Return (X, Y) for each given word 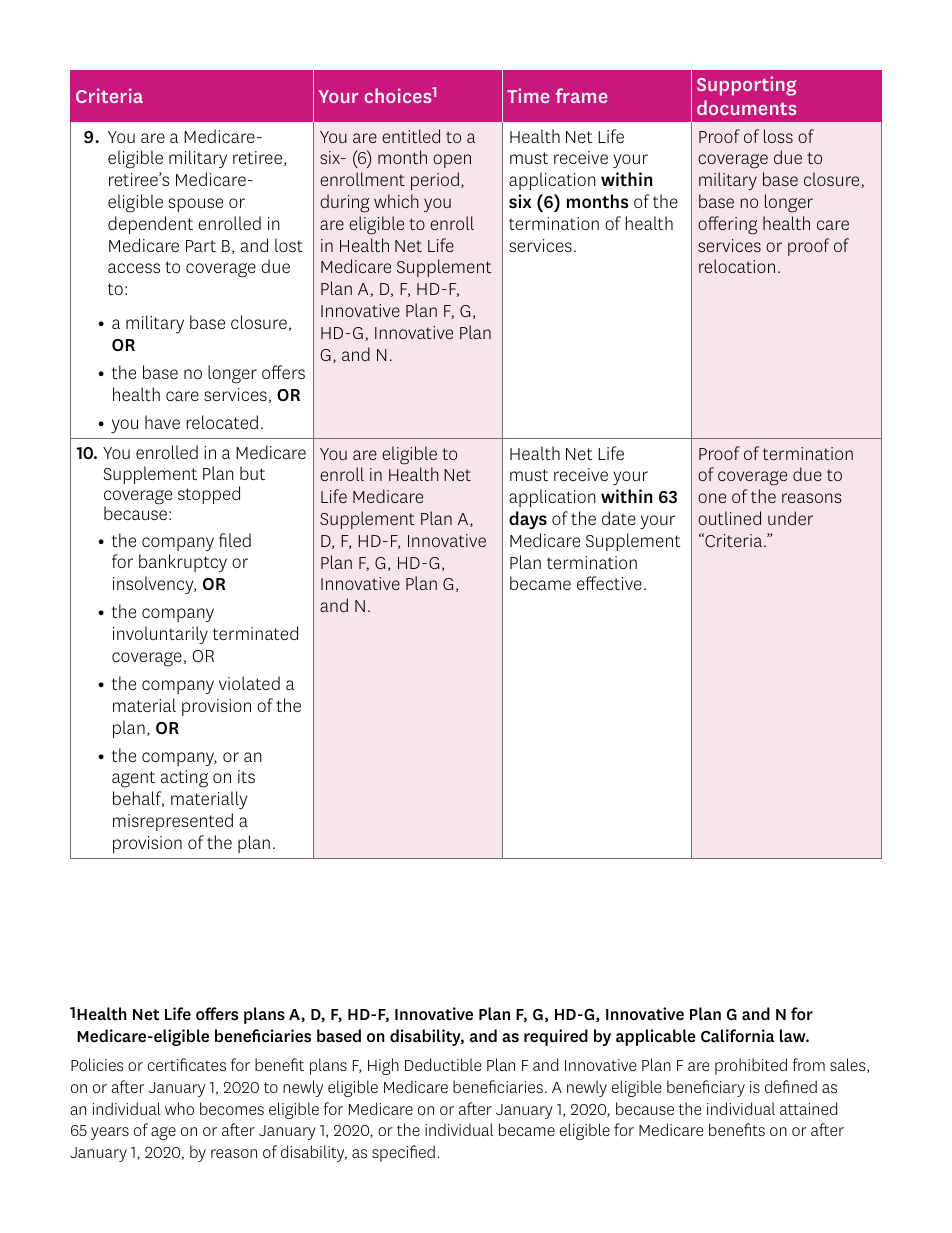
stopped (209, 495)
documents (746, 107)
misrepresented (173, 822)
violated (249, 683)
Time (528, 95)
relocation (737, 266)
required (556, 1037)
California (737, 1035)
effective (609, 583)
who (179, 1108)
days (528, 520)
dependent (150, 225)
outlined (729, 518)
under (790, 518)
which (396, 201)
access (134, 268)
